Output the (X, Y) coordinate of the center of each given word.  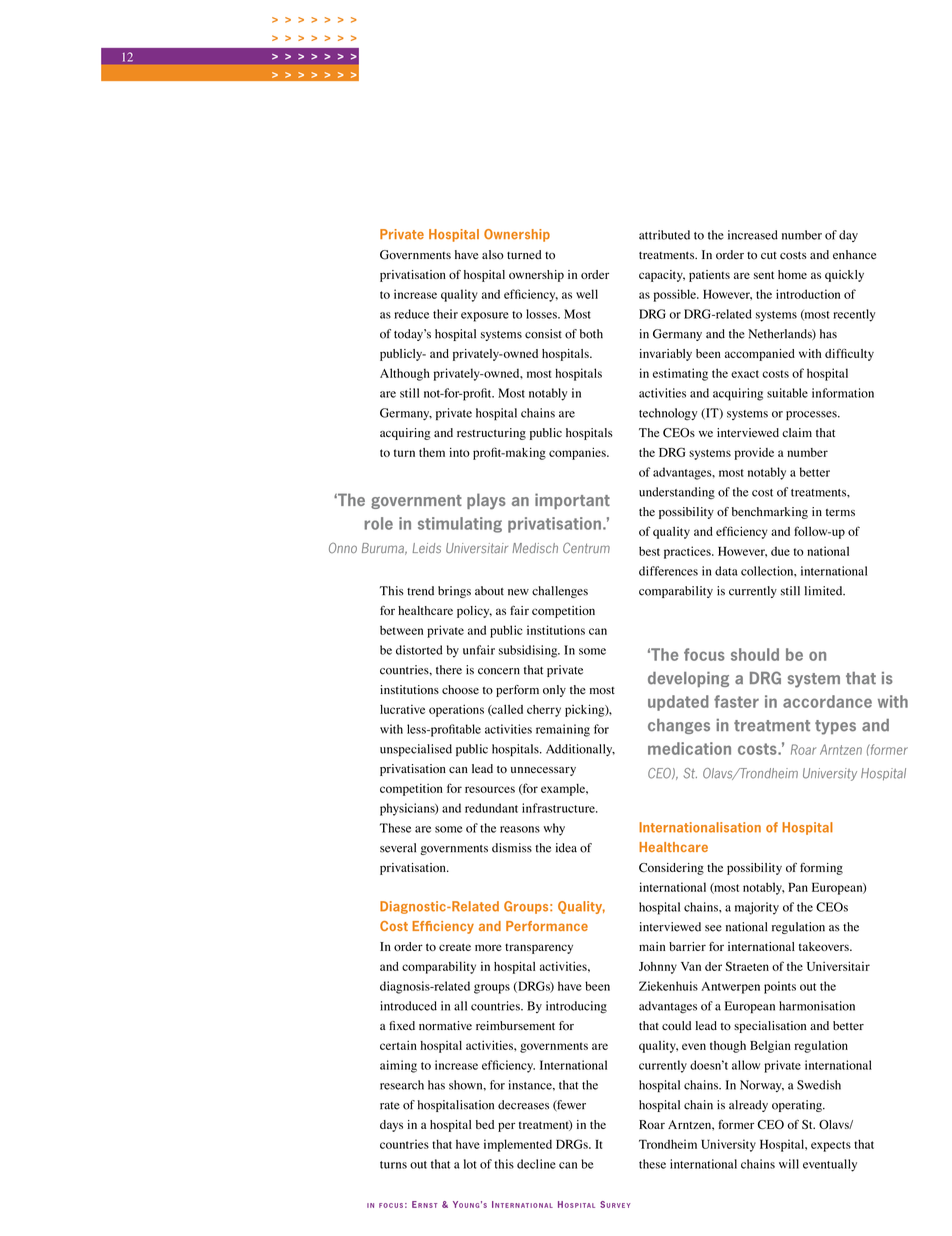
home (792, 274)
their (445, 314)
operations (456, 710)
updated (678, 703)
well (587, 294)
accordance (827, 701)
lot (470, 1164)
